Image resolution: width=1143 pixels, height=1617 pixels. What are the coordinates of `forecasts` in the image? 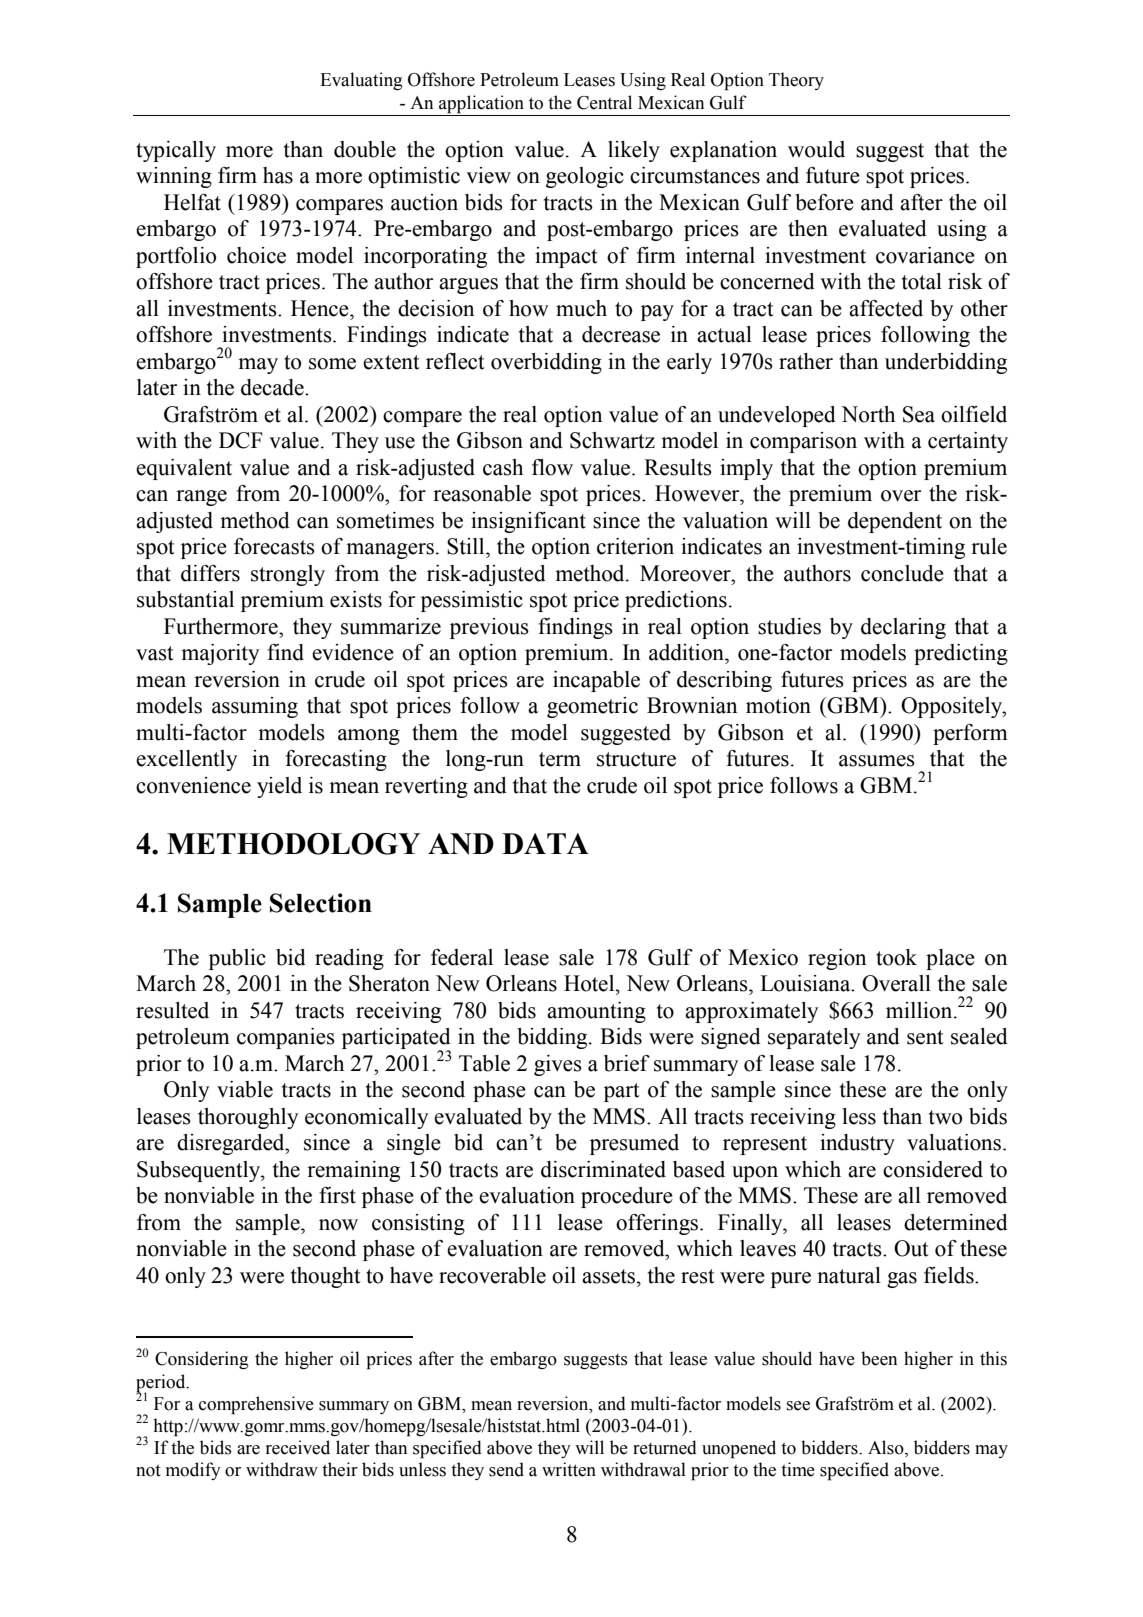 It's located at (274, 546).
